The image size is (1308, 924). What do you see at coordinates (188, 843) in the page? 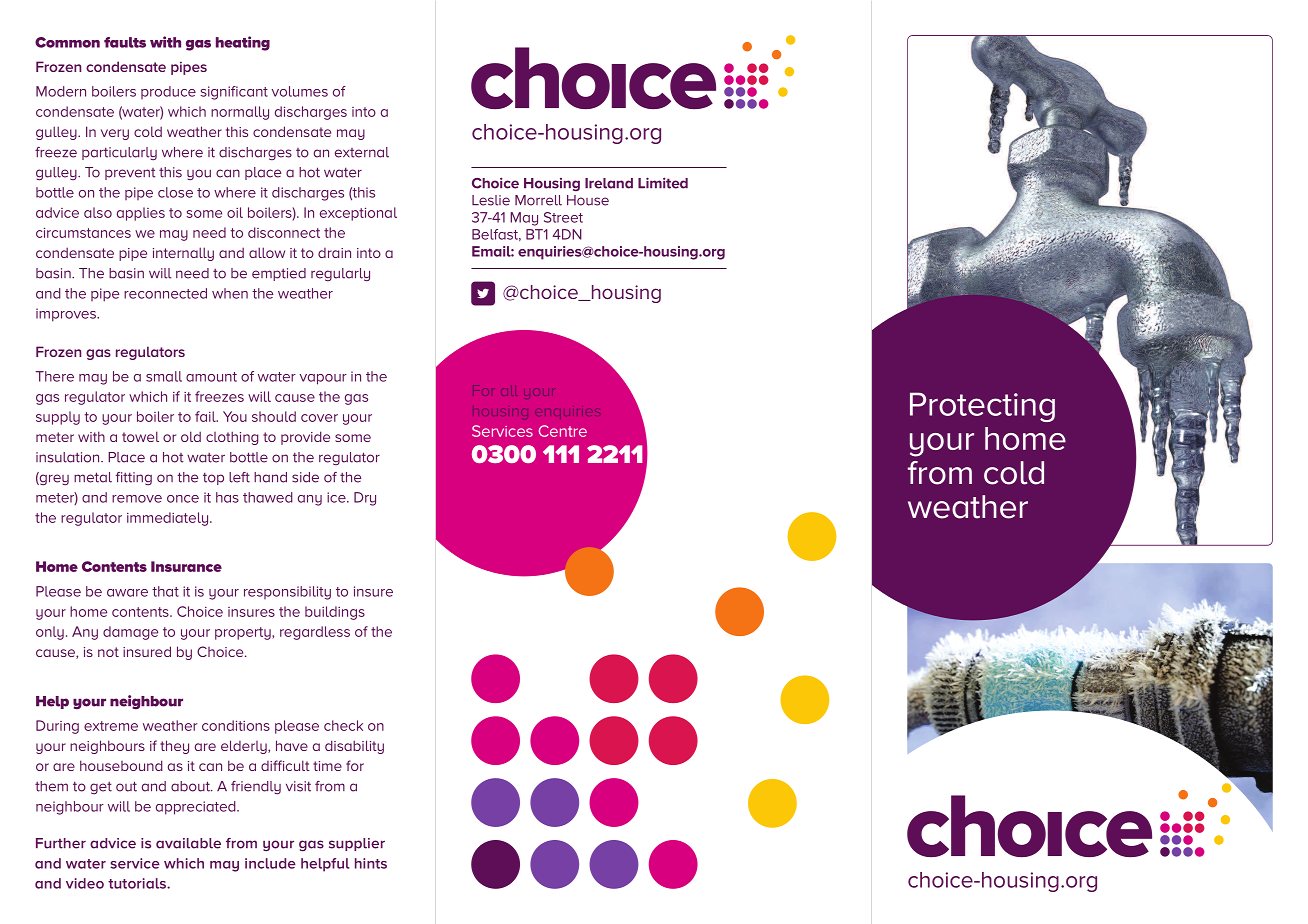
I see `available` at bounding box center [188, 843].
